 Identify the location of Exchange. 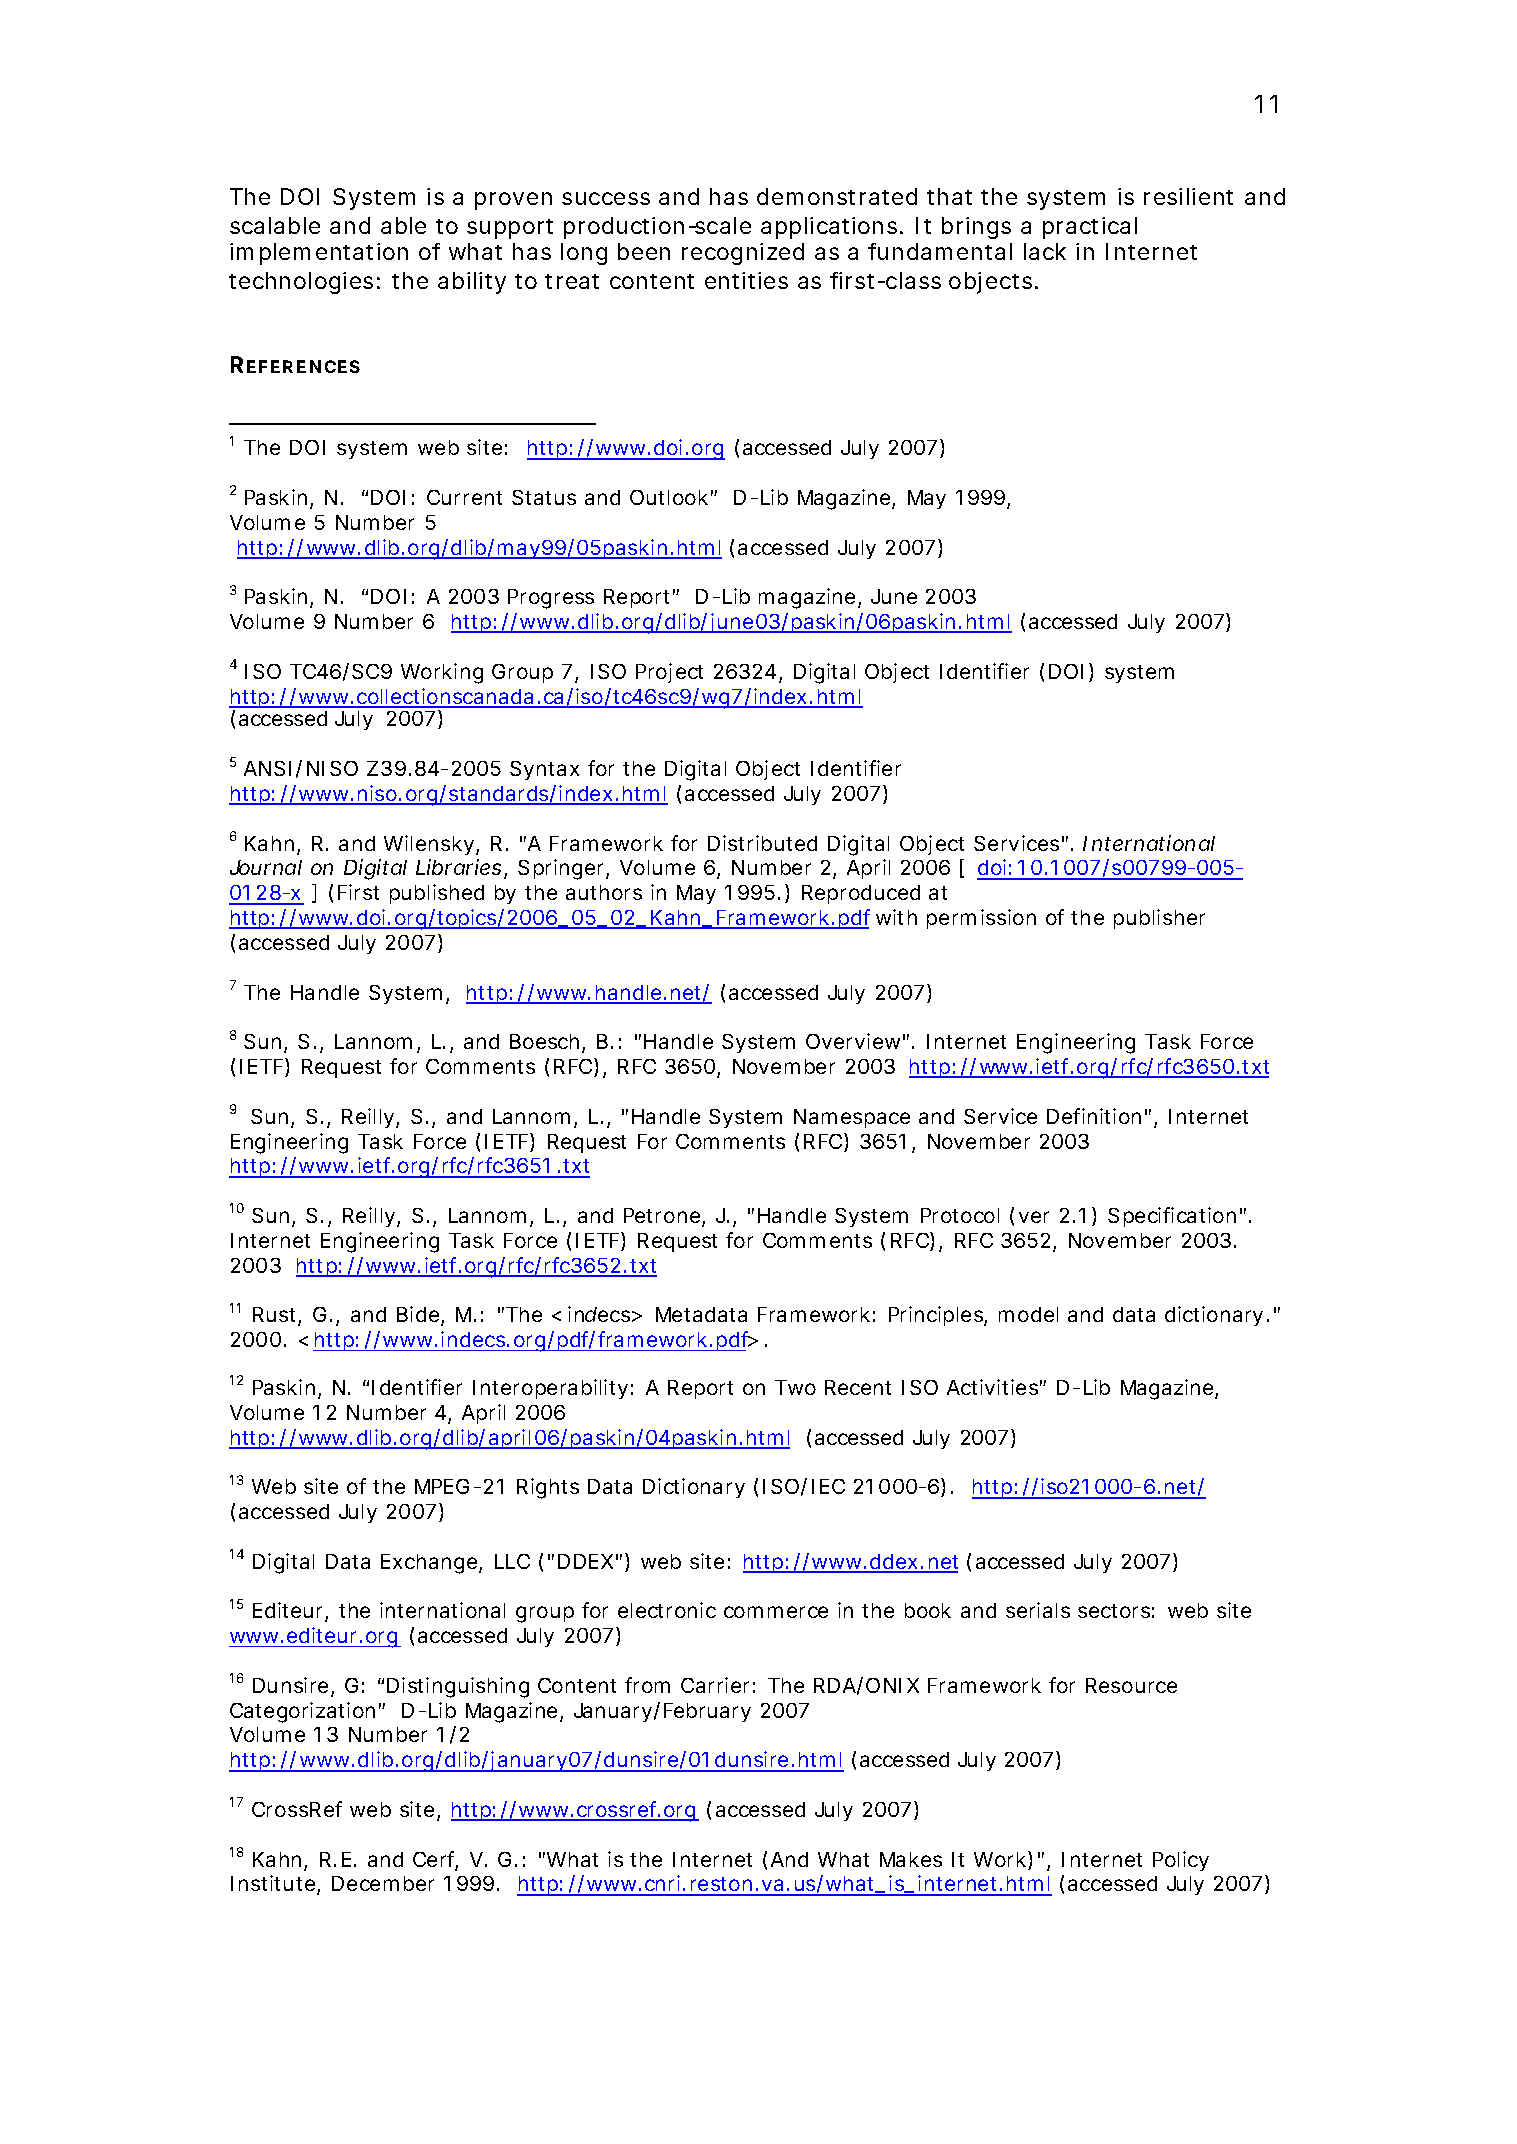
(429, 1564).
